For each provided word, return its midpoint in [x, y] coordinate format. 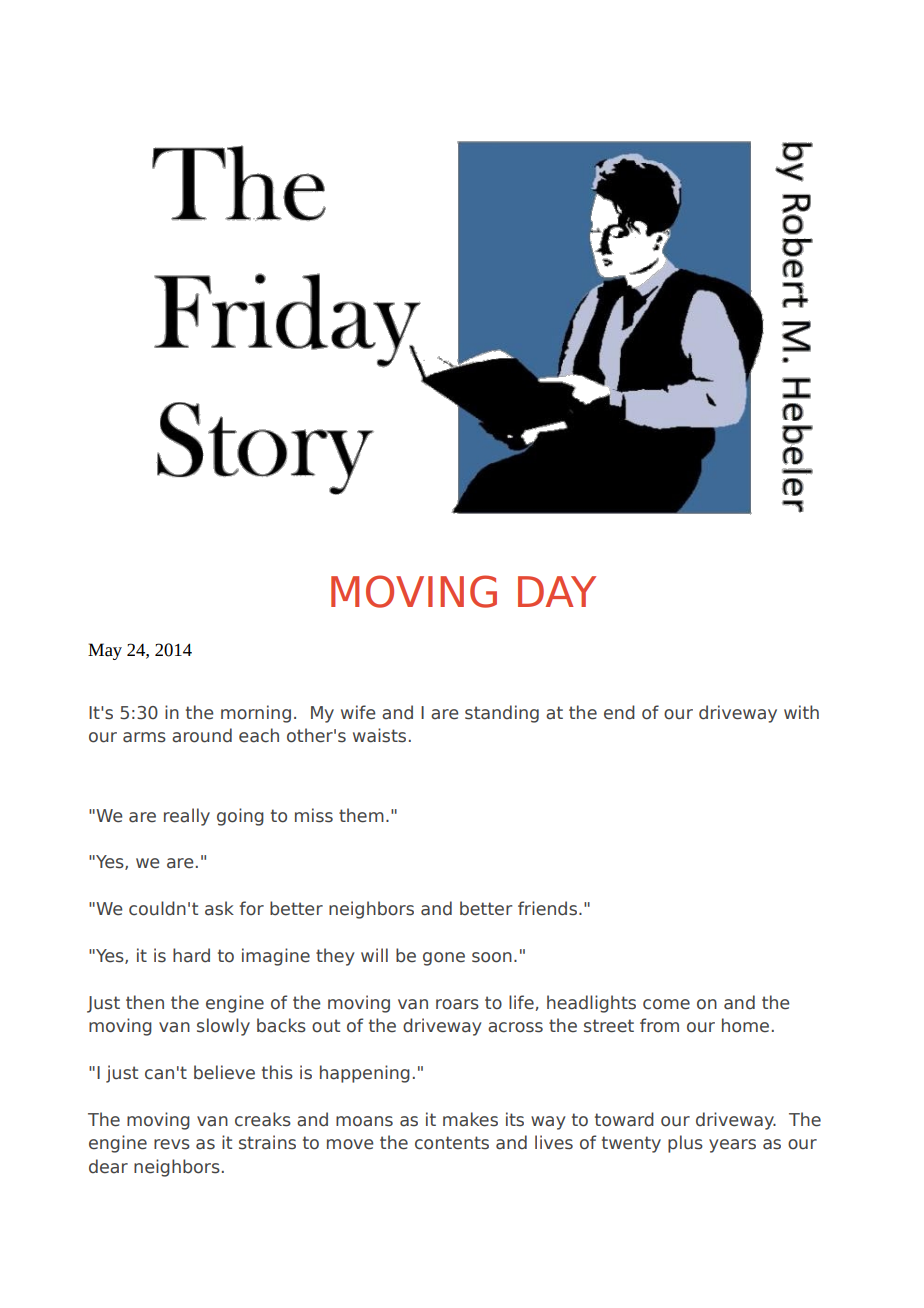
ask [219, 908]
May [105, 651]
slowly [223, 1027]
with [801, 712]
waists [379, 735]
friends [547, 908]
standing [502, 714]
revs [172, 1144]
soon [492, 957]
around [202, 735]
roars [457, 1004]
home [745, 1025]
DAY [557, 591]
